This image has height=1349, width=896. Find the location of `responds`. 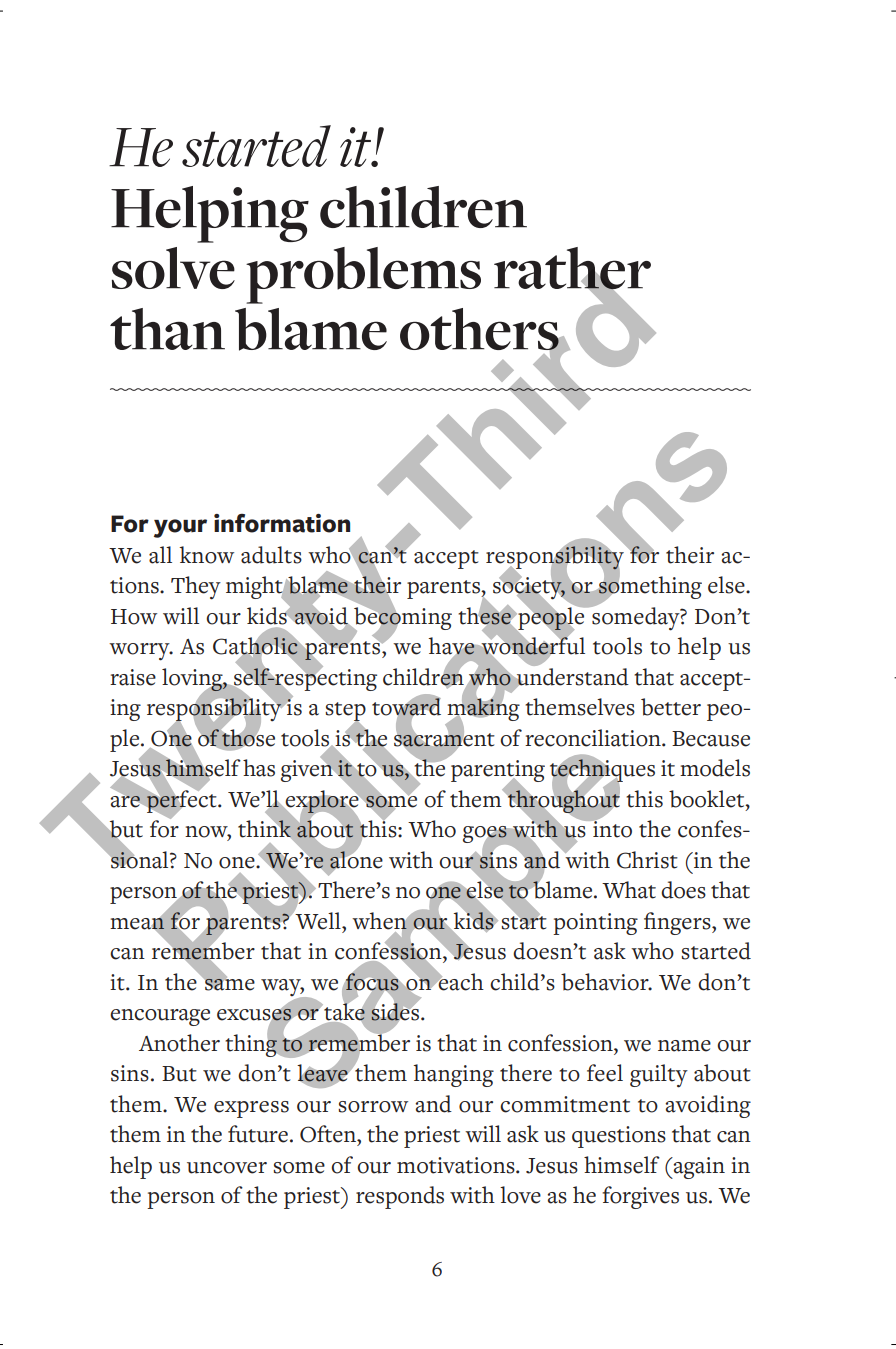

responds is located at coordinates (400, 1197).
